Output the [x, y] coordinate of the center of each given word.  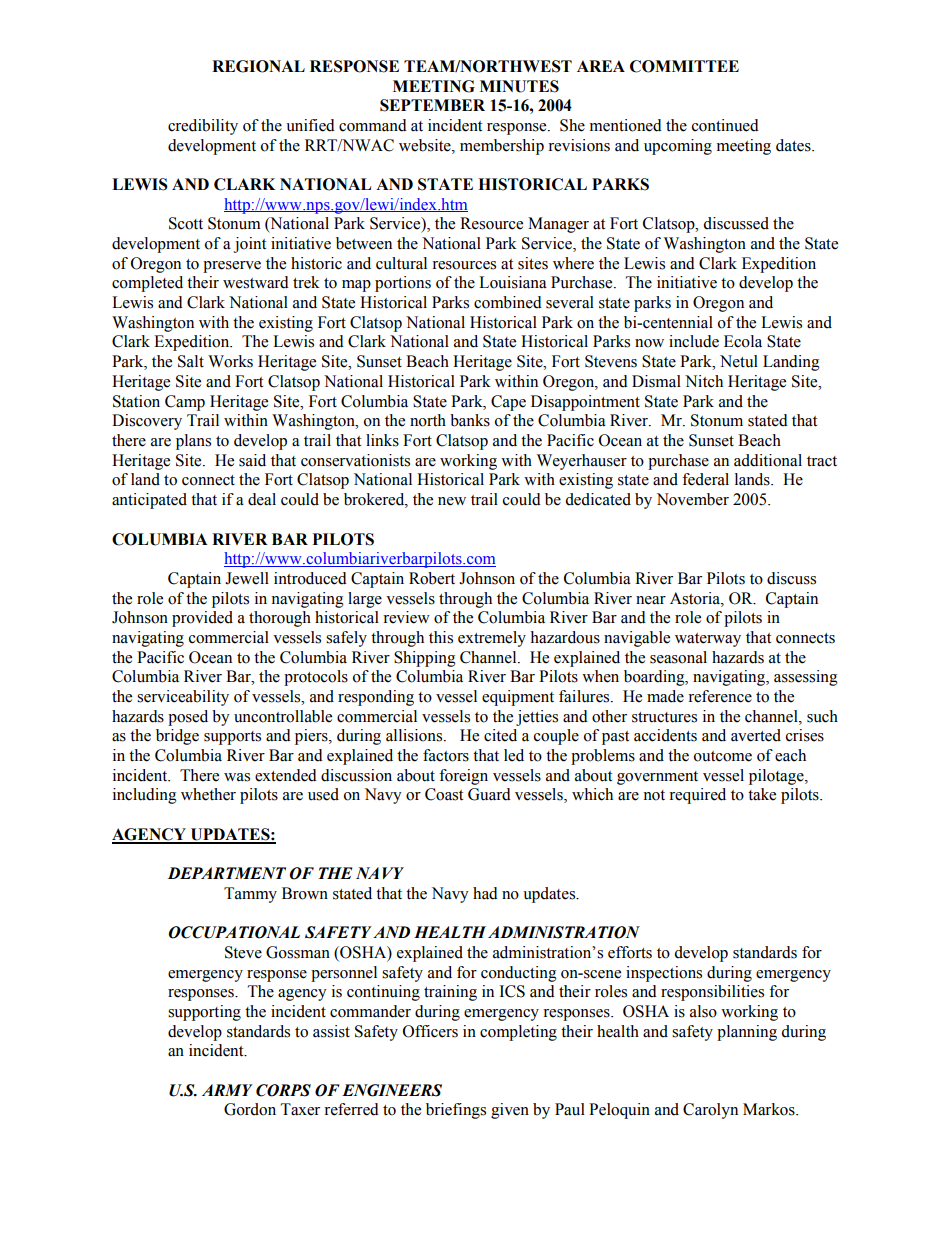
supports [232, 738]
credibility [203, 127]
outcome [723, 756]
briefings [456, 1111]
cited [500, 735]
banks [470, 420]
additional [768, 460]
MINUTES [519, 86]
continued [725, 125]
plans [193, 442]
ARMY [227, 1090]
